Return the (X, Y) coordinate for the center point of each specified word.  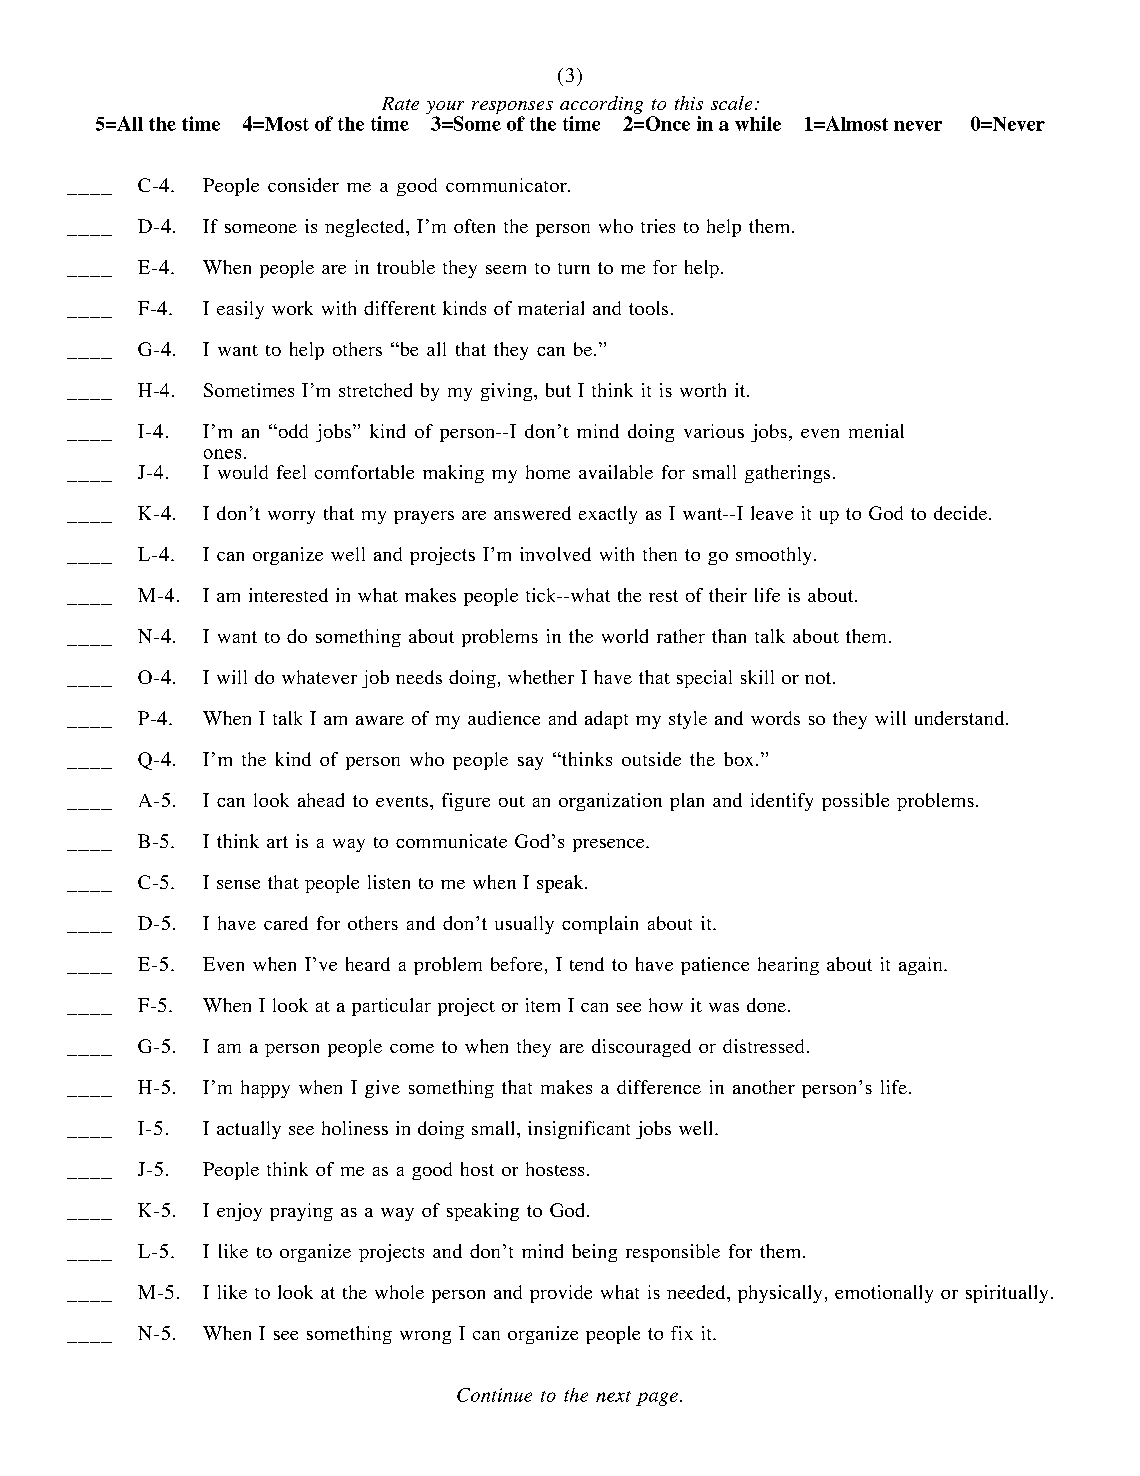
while (758, 123)
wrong (425, 1337)
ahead (321, 800)
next (613, 1396)
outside (651, 759)
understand (961, 718)
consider (303, 185)
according (601, 106)
